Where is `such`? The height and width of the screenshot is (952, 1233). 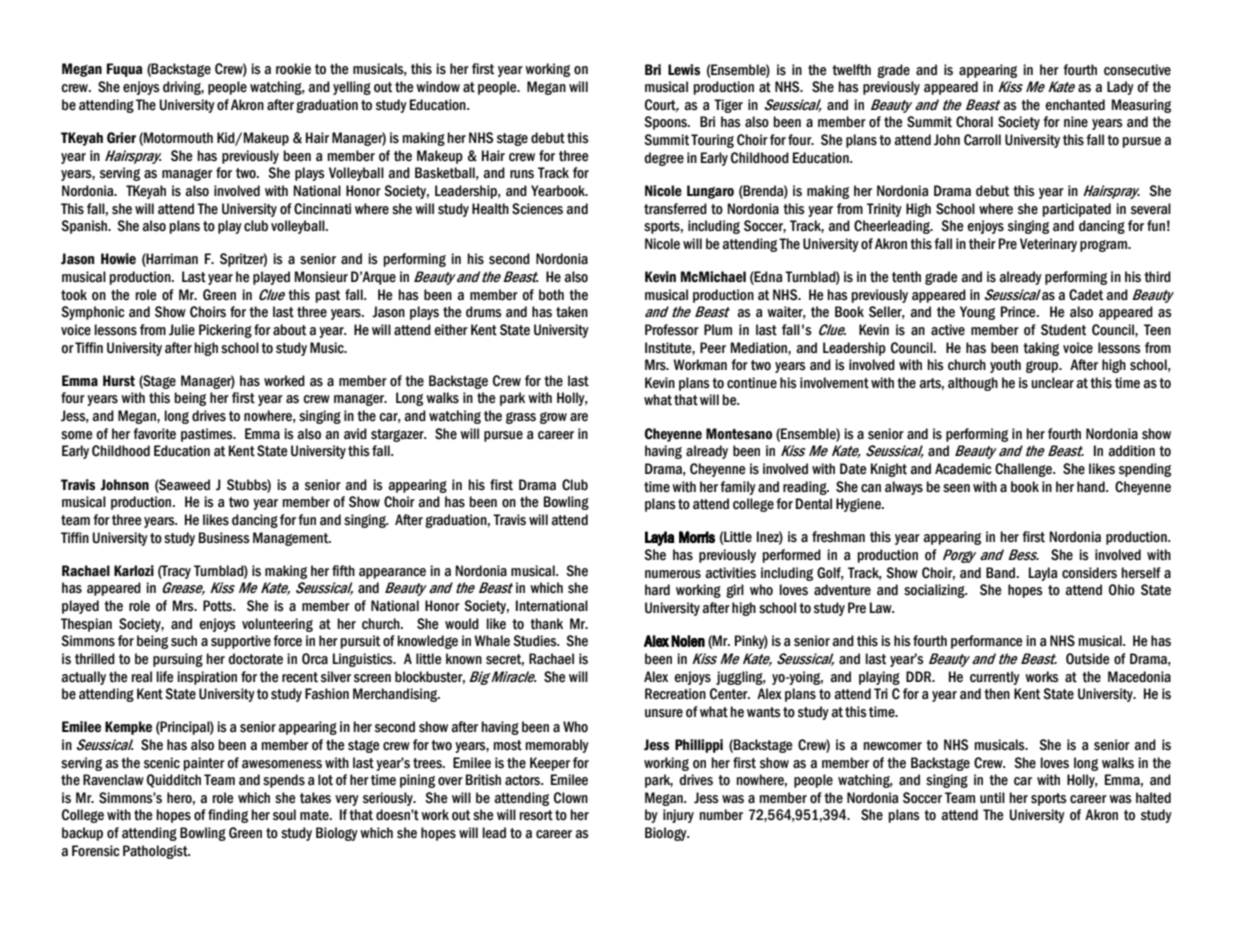 such is located at coordinates (184, 641).
